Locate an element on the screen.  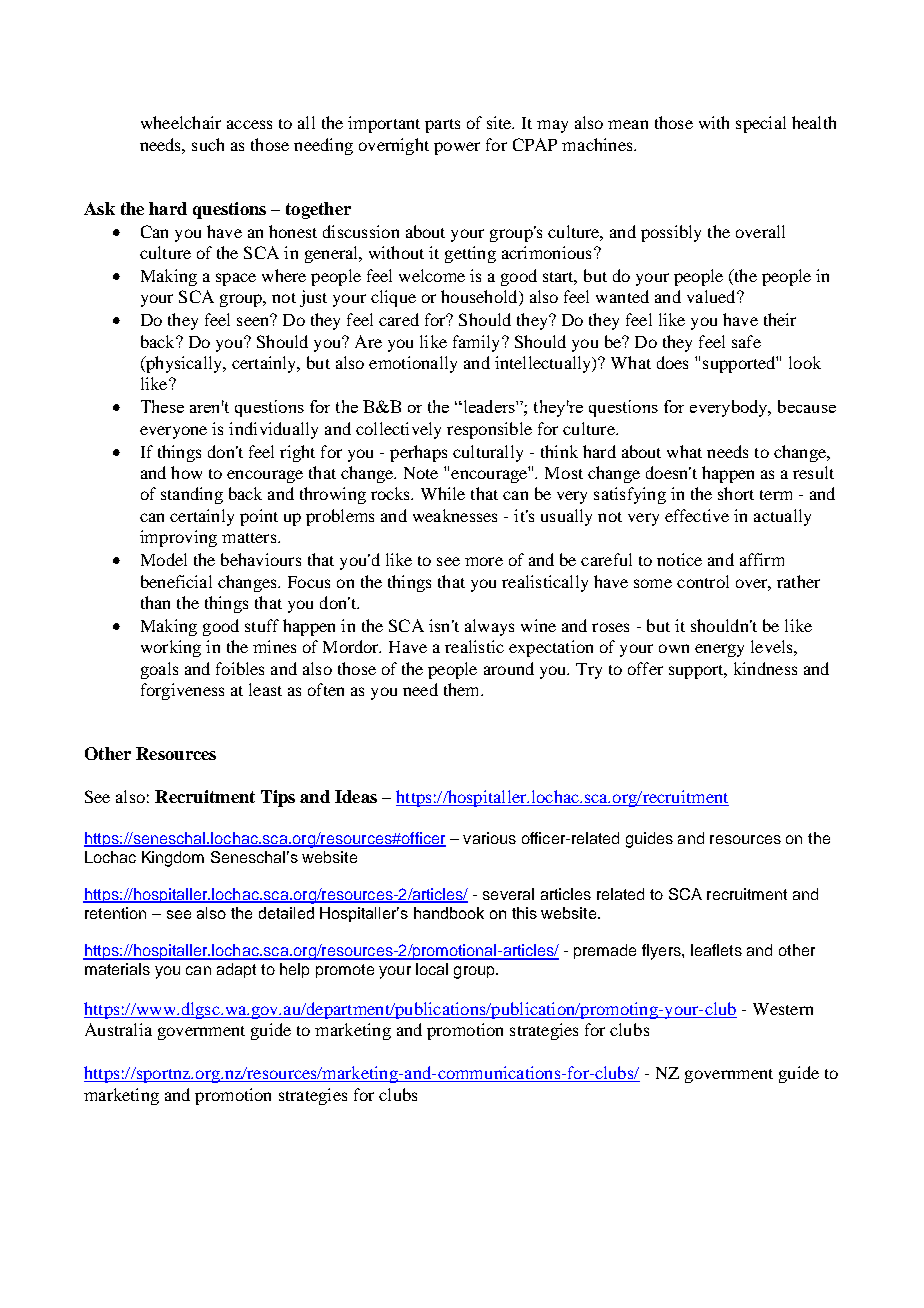
power is located at coordinates (457, 148).
